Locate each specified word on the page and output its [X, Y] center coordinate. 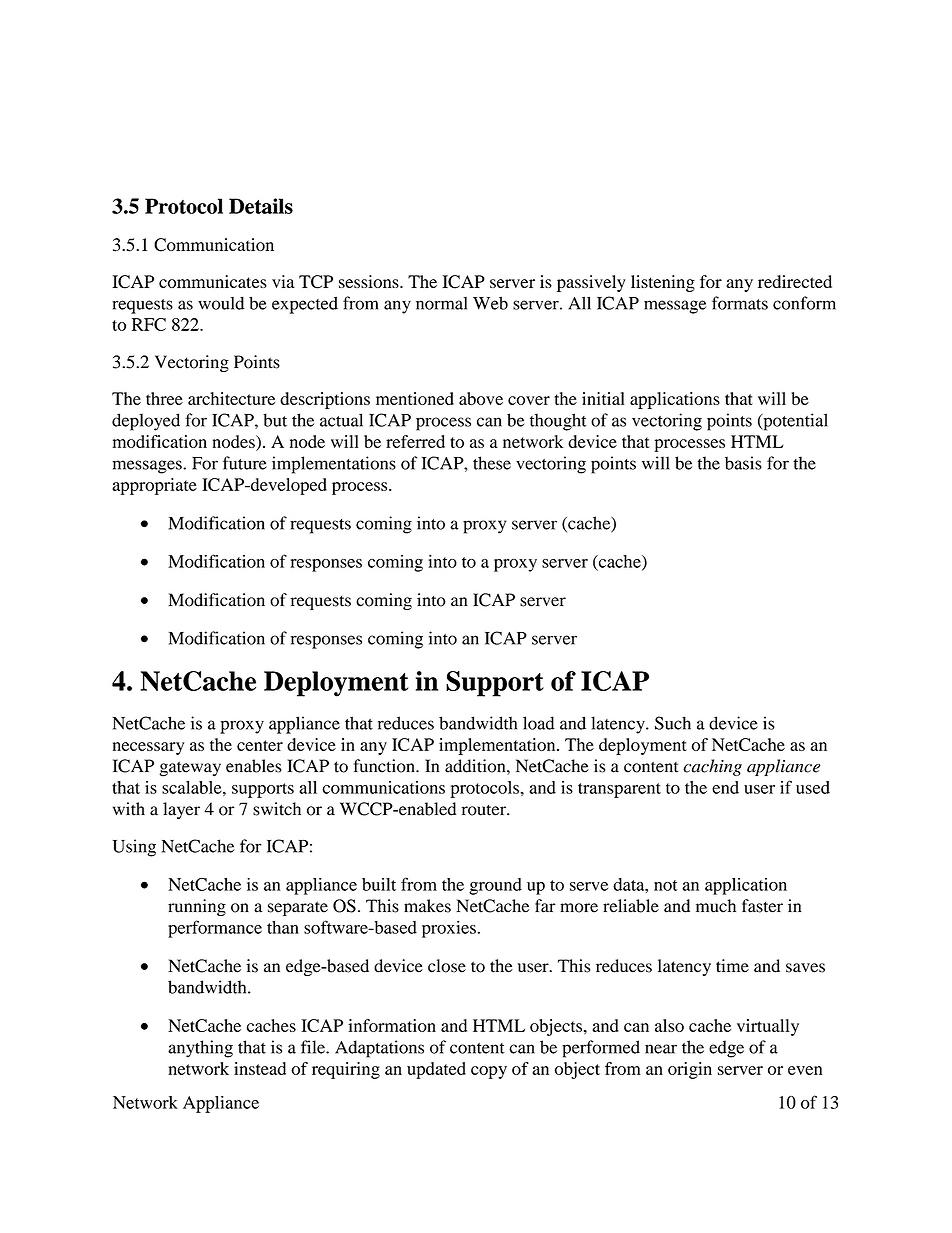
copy [489, 1072]
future [245, 463]
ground [495, 886]
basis [743, 463]
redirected [795, 281]
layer [181, 810]
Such [673, 723]
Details [261, 206]
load [538, 723]
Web [490, 303]
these [492, 463]
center [260, 745]
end [725, 787]
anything [200, 1049]
